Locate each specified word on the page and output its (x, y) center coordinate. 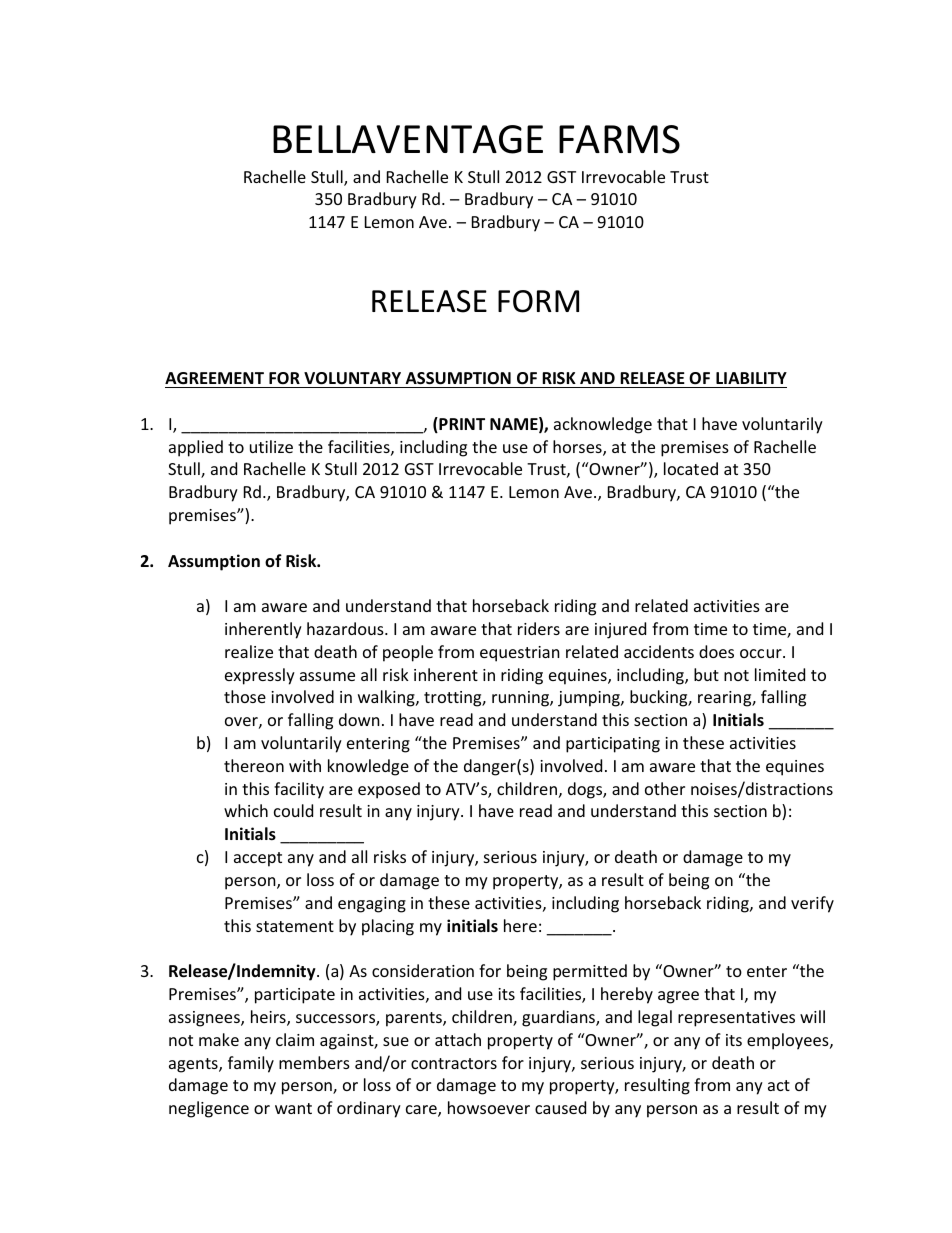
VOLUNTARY (352, 378)
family (251, 1064)
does (716, 651)
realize (249, 651)
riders (539, 628)
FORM (538, 301)
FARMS (619, 139)
